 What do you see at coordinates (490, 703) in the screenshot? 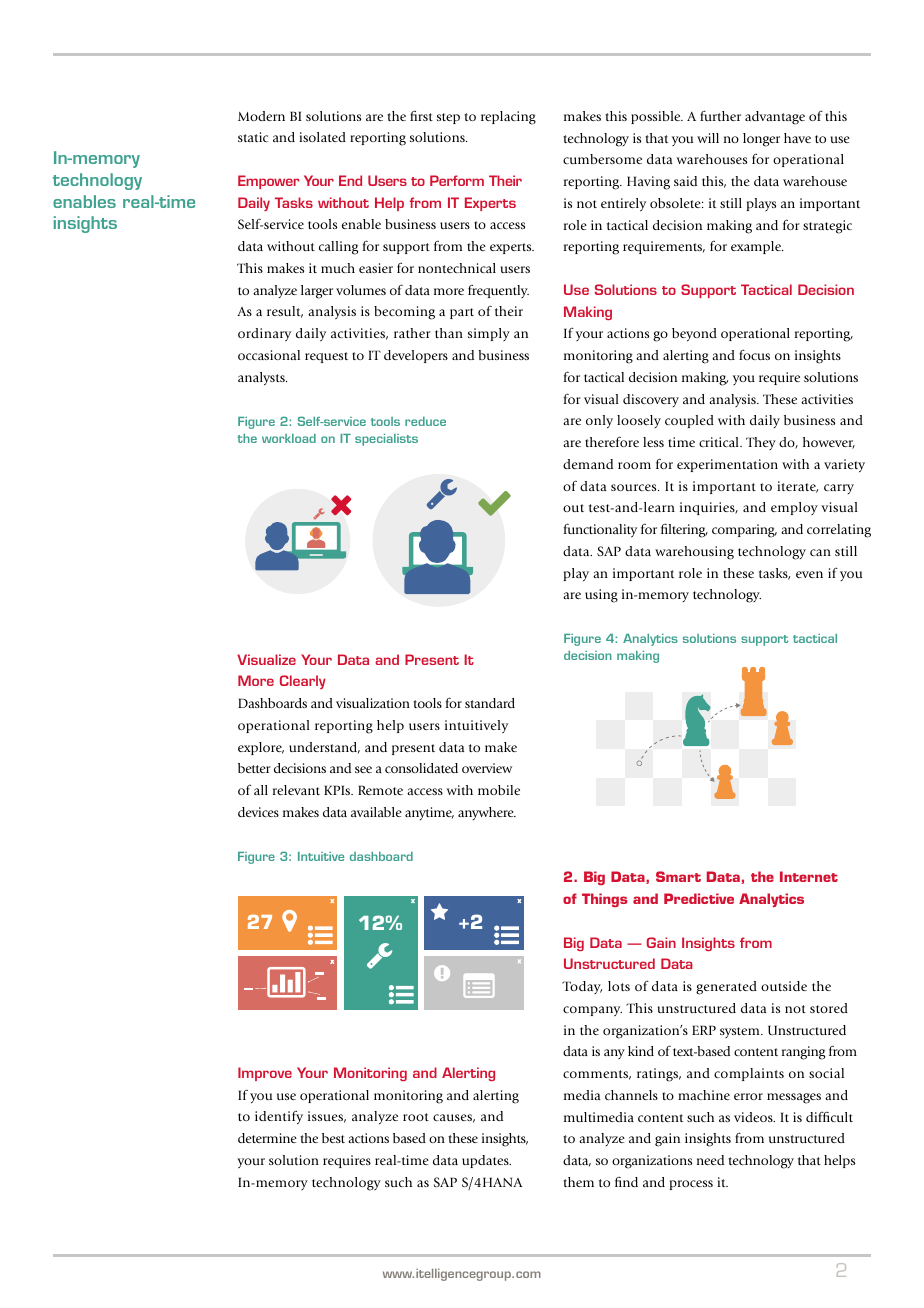
I see `standard` at bounding box center [490, 703].
